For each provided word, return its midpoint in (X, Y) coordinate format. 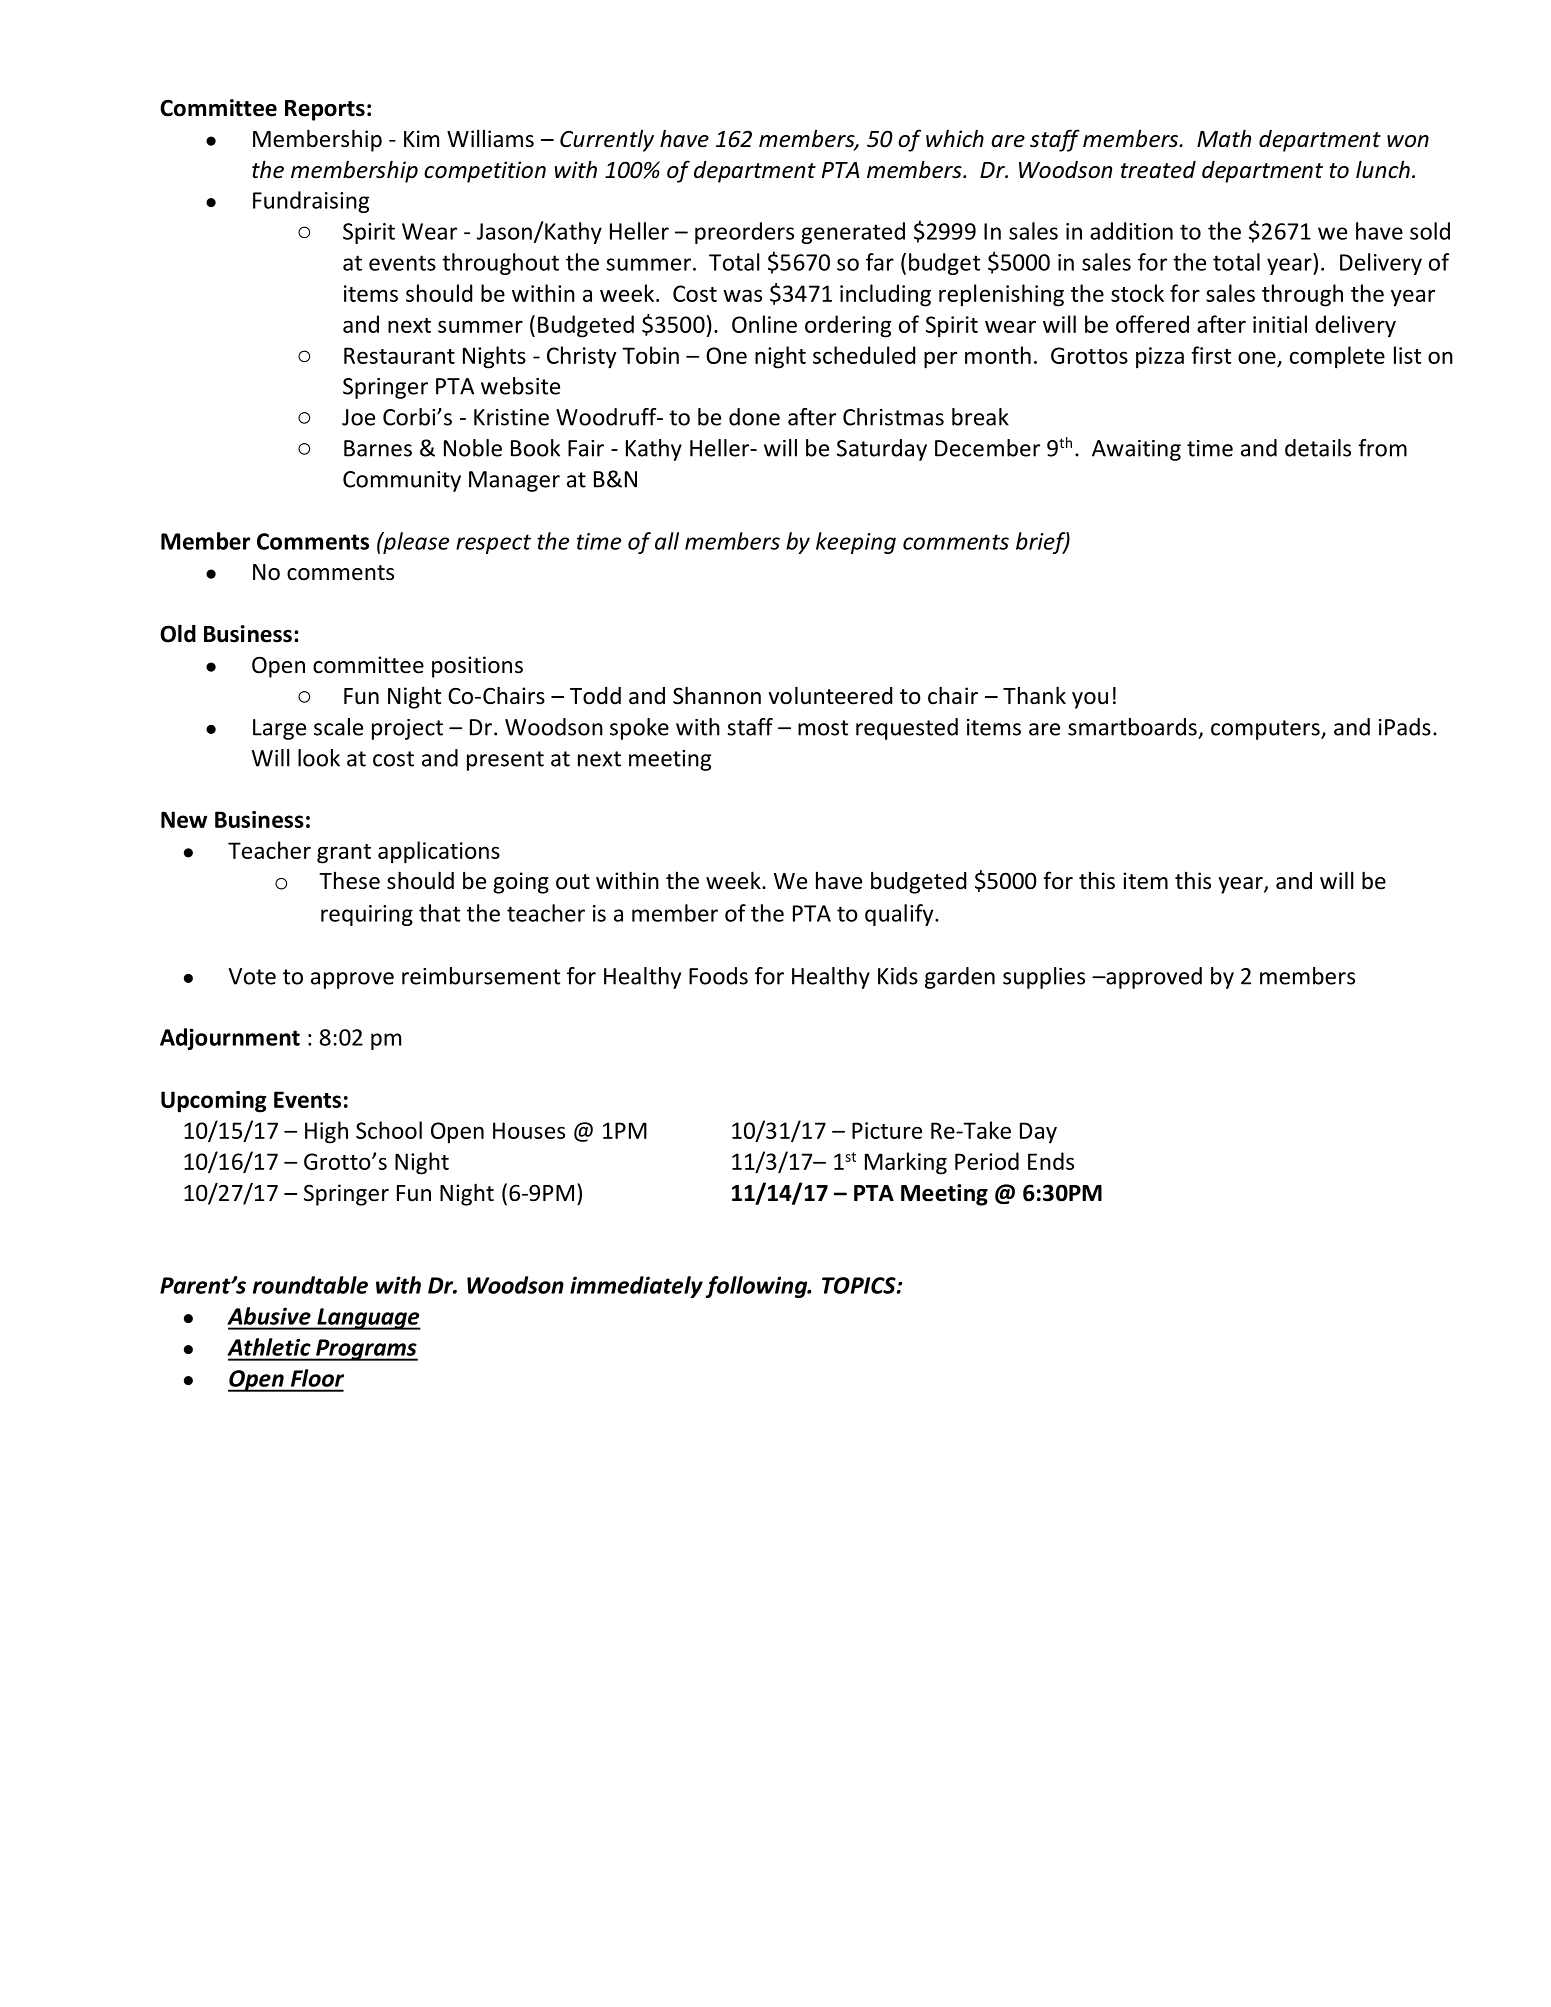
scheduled (864, 355)
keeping (856, 543)
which (955, 138)
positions (477, 667)
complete (1337, 357)
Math (1224, 138)
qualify (900, 915)
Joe (358, 417)
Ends (1051, 1161)
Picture (887, 1130)
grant (344, 854)
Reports (325, 110)
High (326, 1132)
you (1090, 700)
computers (1266, 730)
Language (368, 1319)
